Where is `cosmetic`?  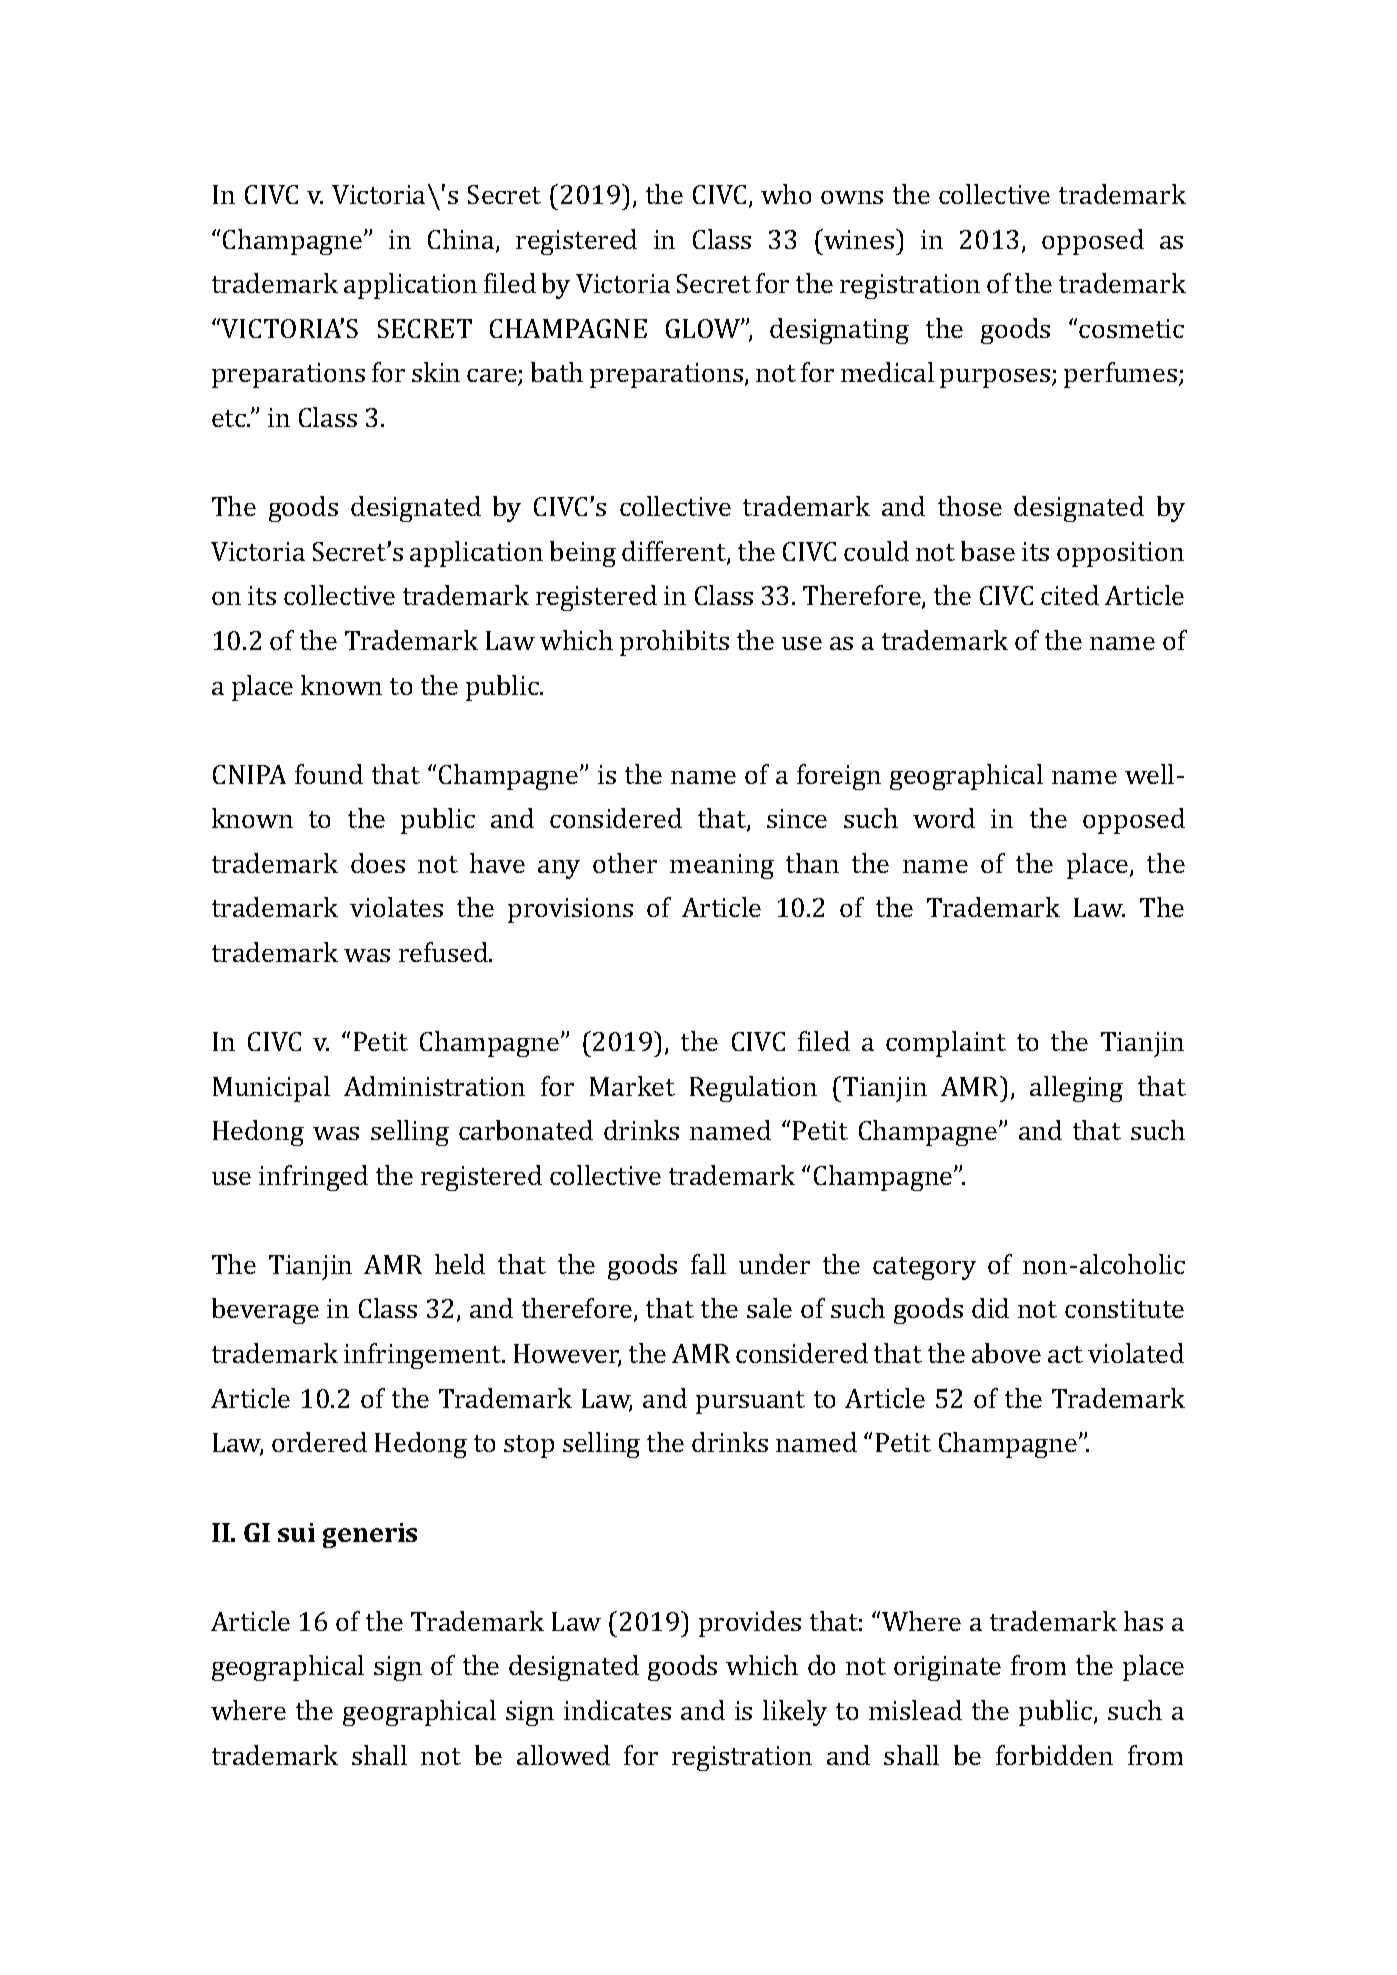
cosmetic is located at coordinates (1131, 328).
